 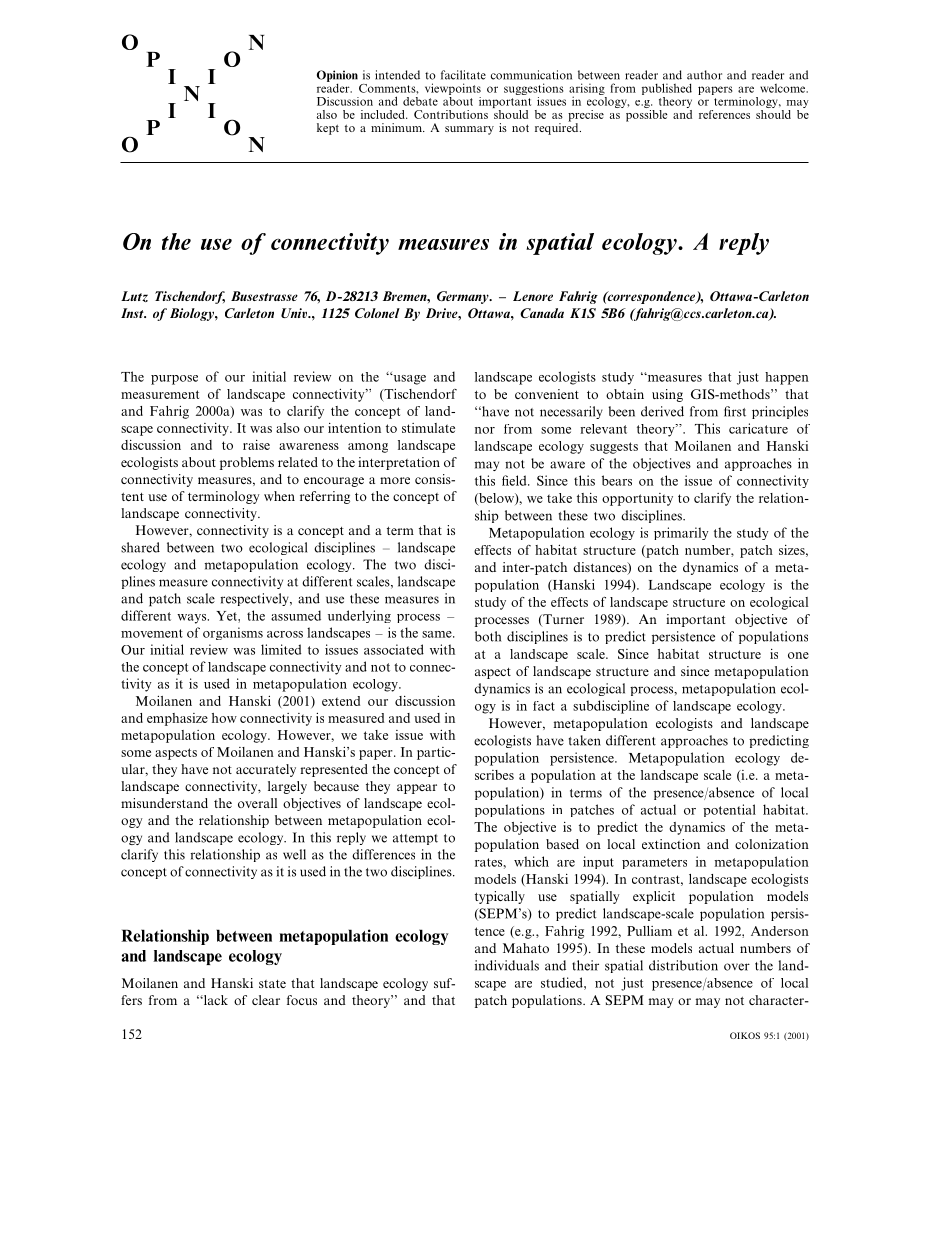 I want to click on usage, so click(x=408, y=379).
